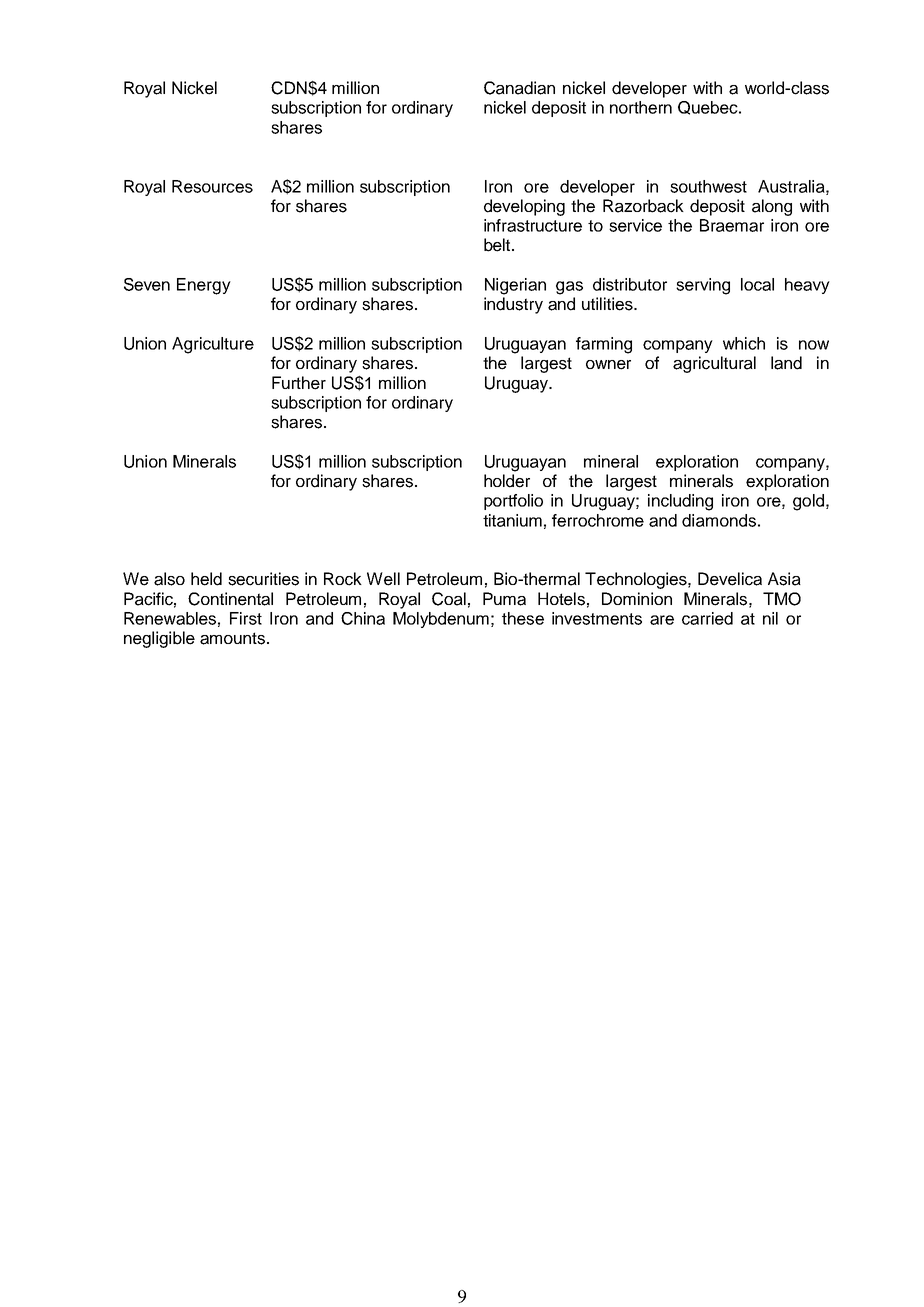 The image size is (924, 1307). I want to click on agricultural, so click(714, 364).
